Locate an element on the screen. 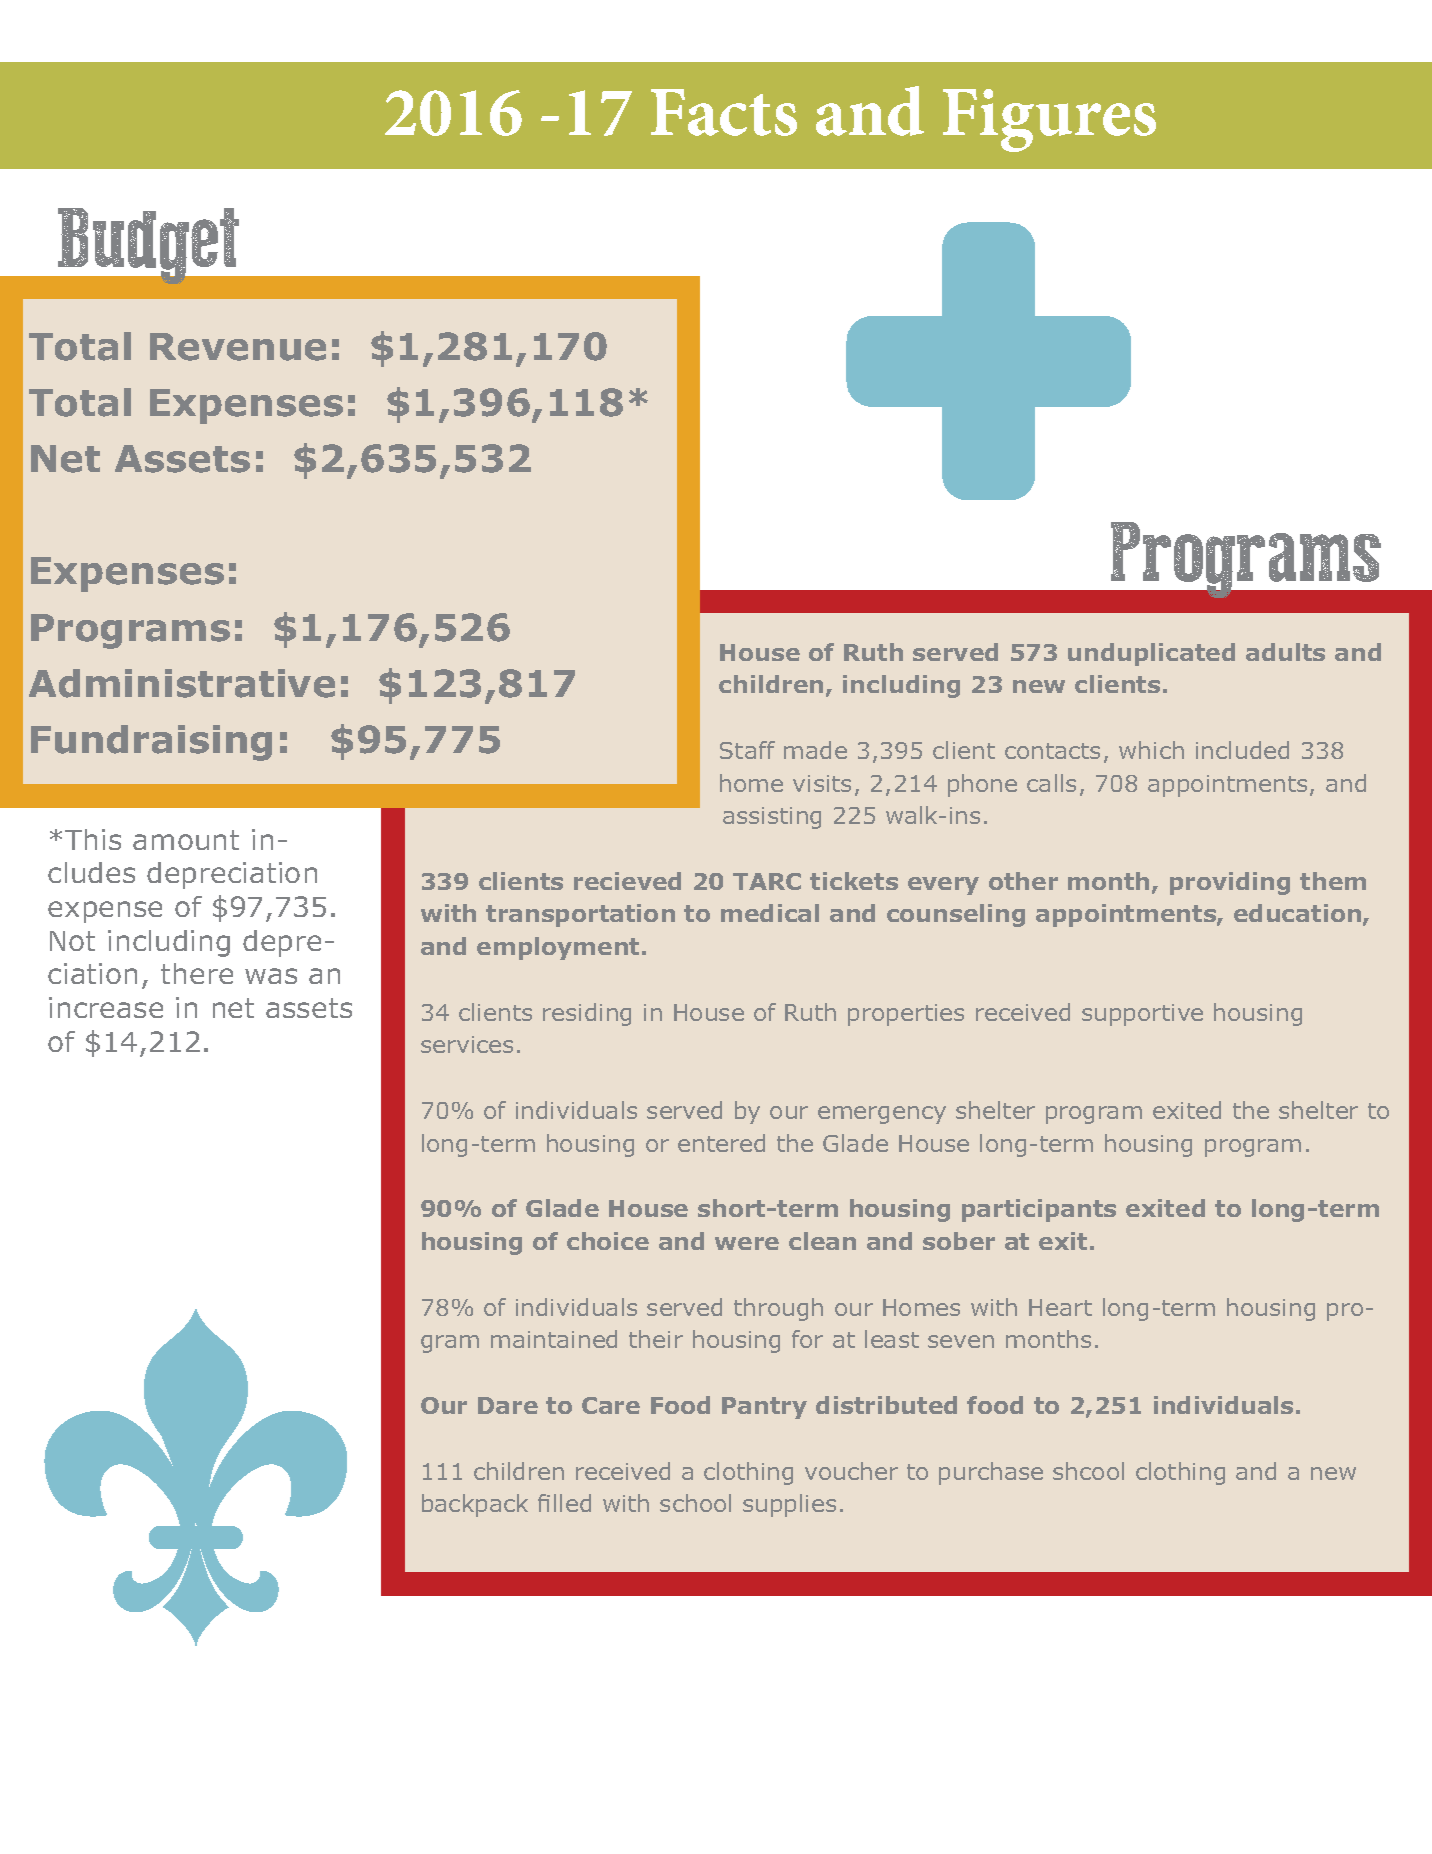 This screenshot has height=1854, width=1432. medical is located at coordinates (770, 913).
